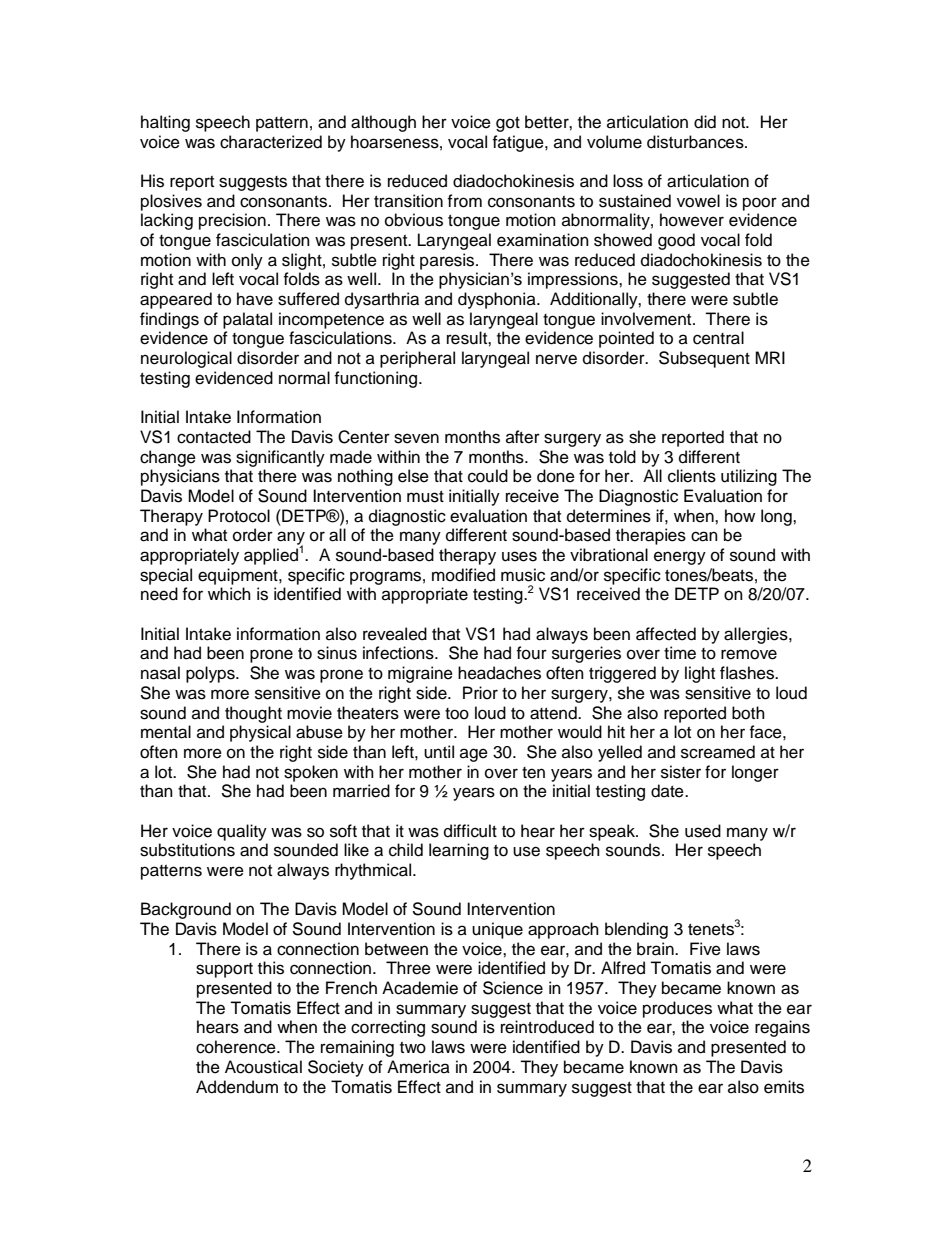 The image size is (952, 1233). Describe the element at coordinates (271, 142) in the screenshot. I see `characterized` at that location.
